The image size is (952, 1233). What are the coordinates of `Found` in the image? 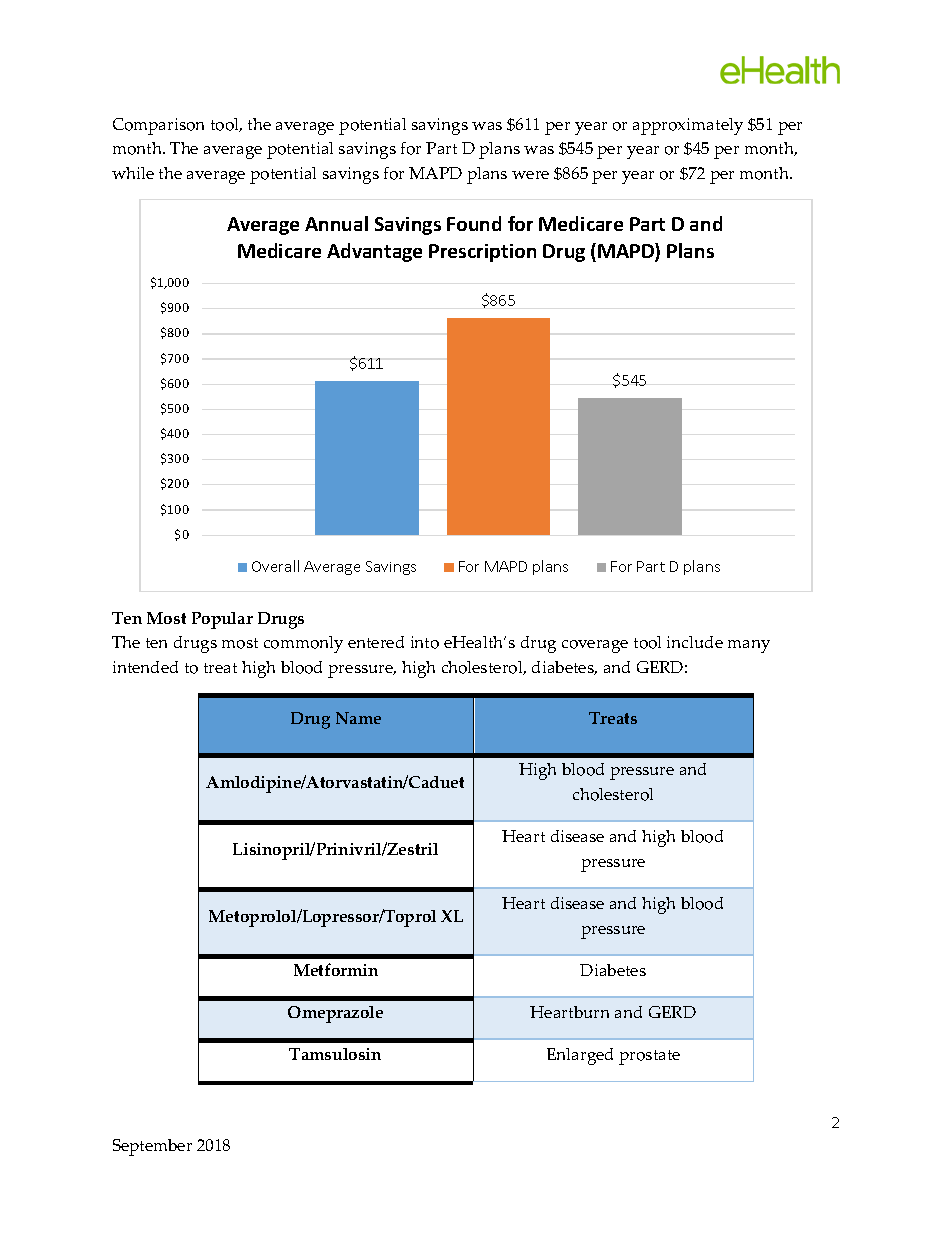 It's located at (474, 223).
